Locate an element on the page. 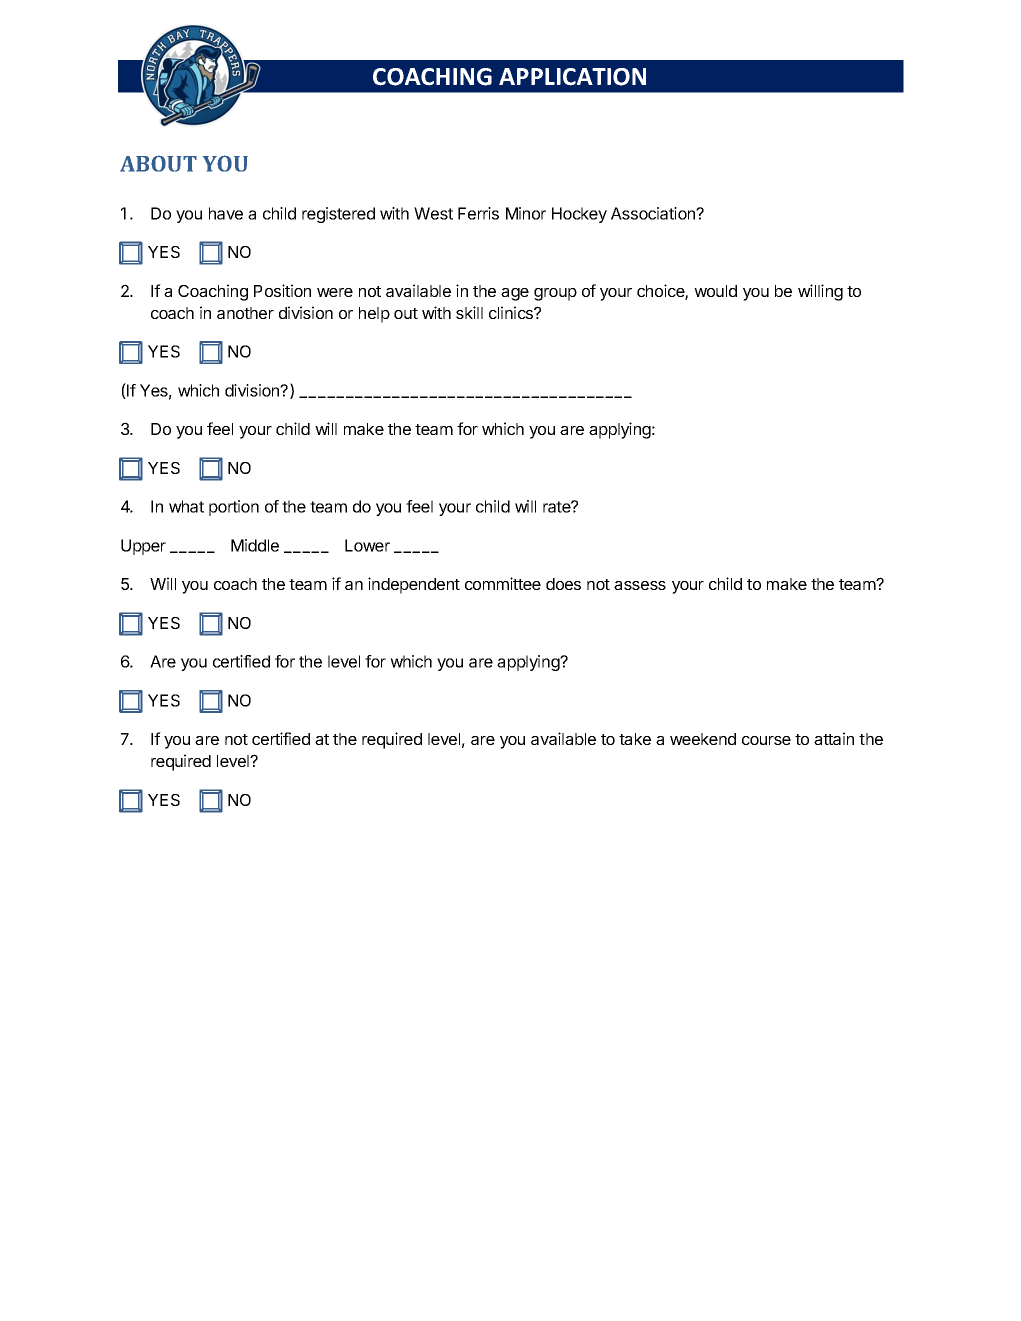 This document has width=1021, height=1321. Middle is located at coordinates (255, 545).
